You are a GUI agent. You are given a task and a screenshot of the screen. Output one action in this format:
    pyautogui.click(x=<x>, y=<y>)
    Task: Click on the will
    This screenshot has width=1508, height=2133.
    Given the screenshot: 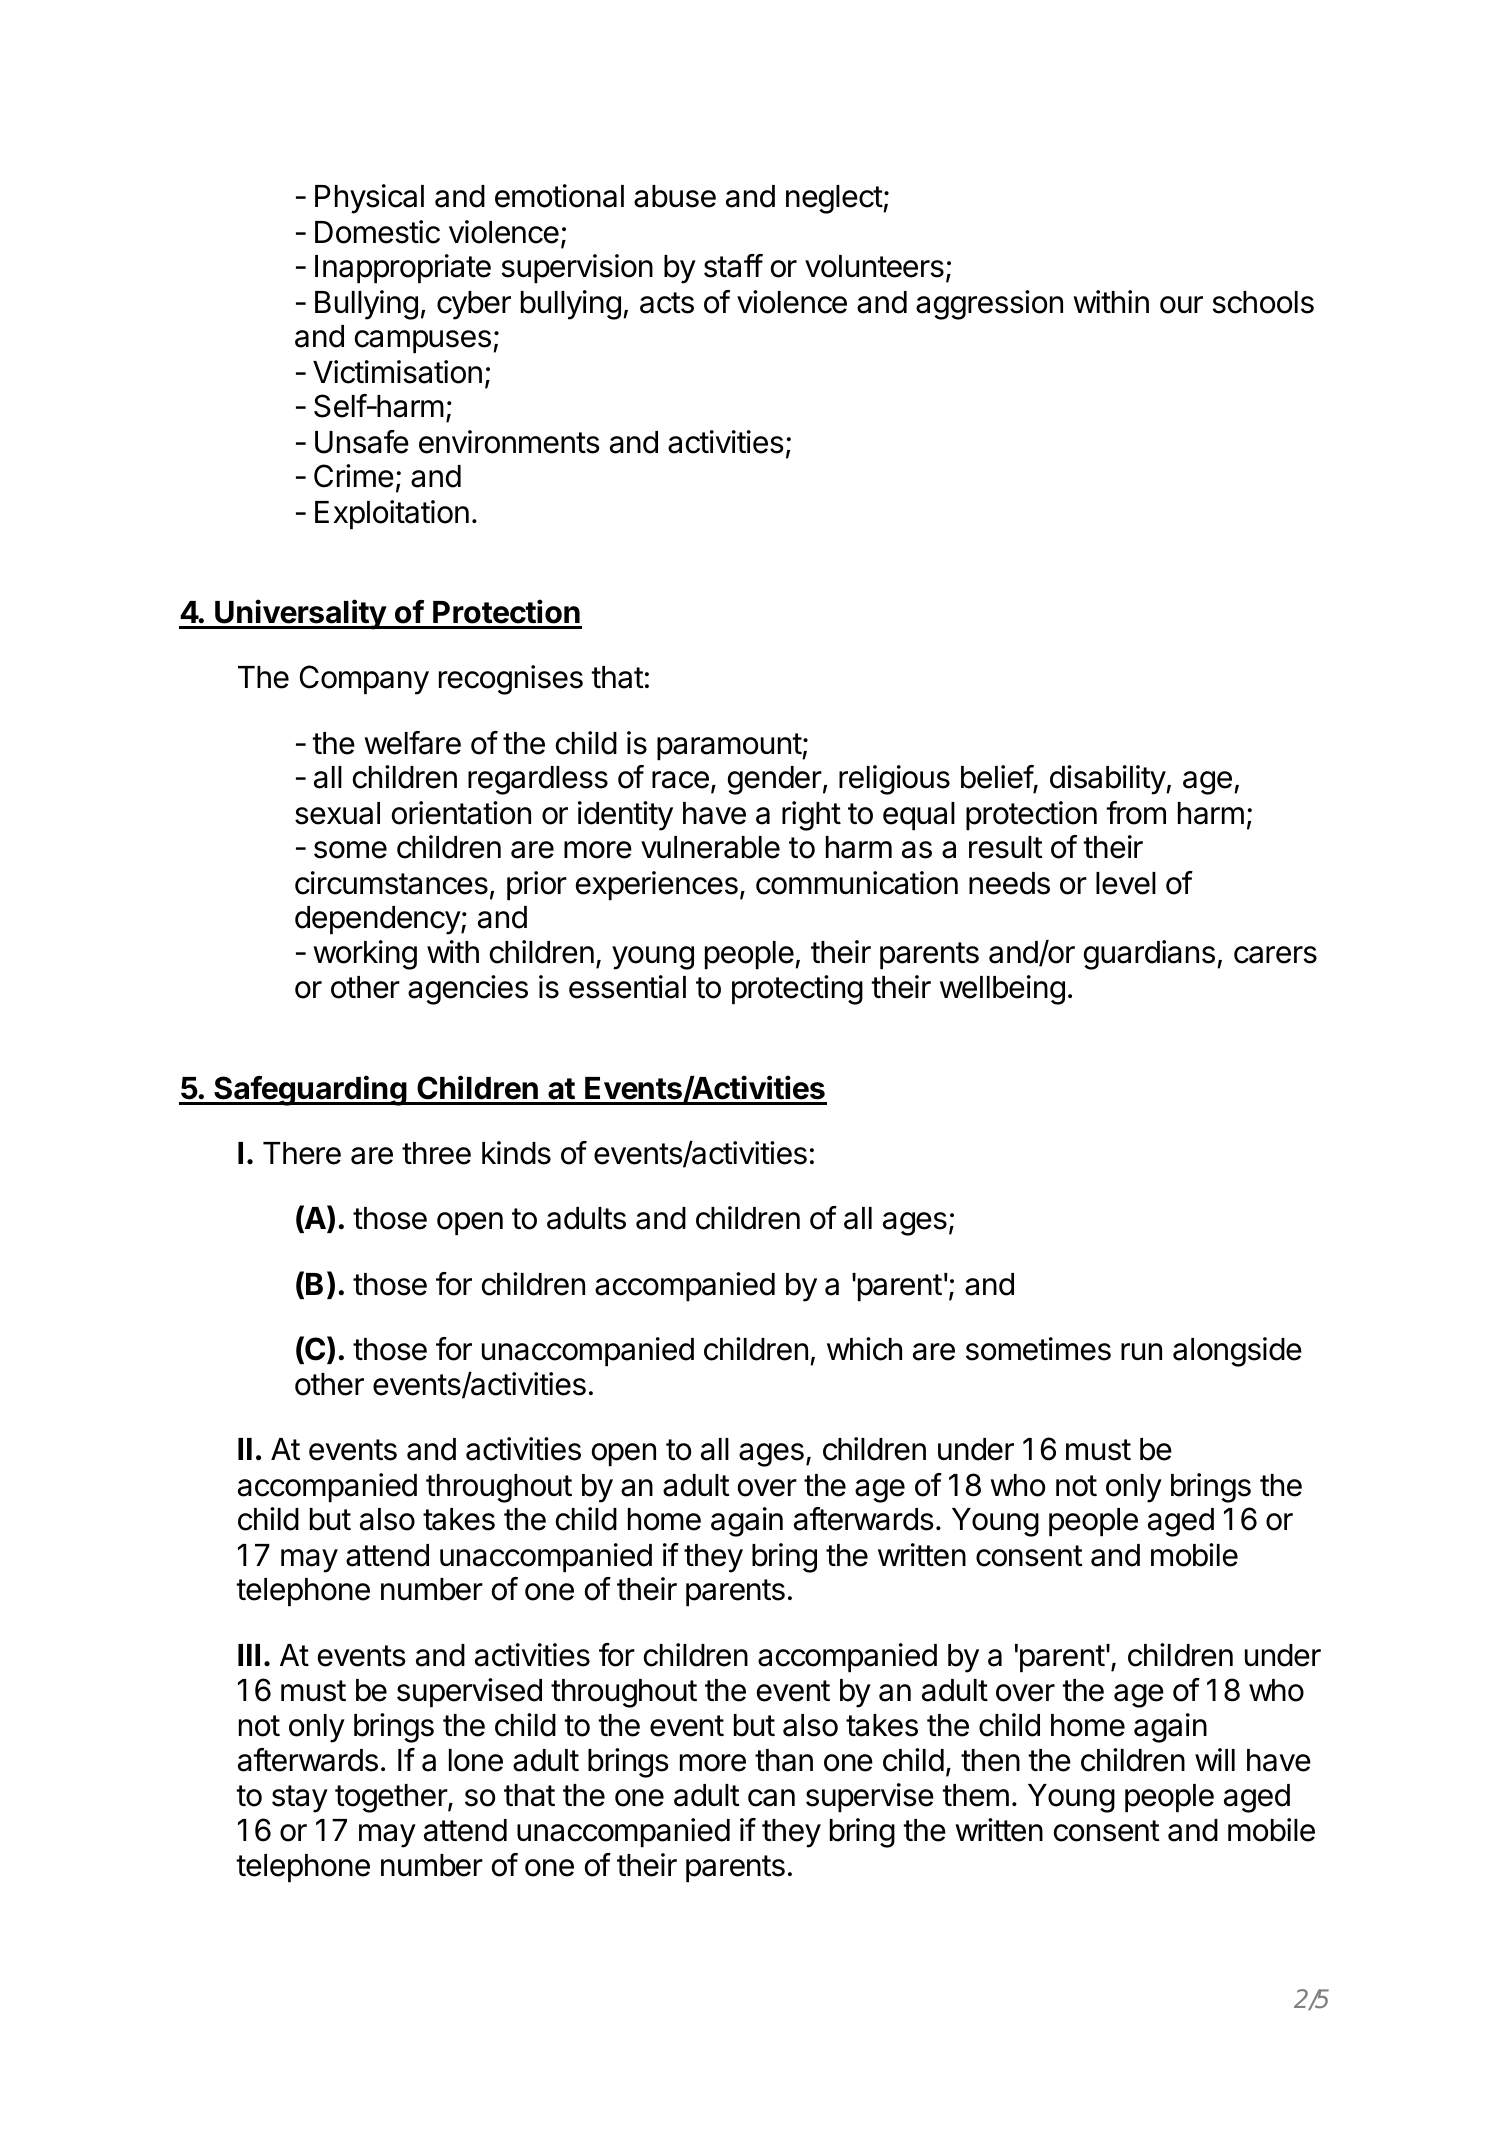 What is the action you would take?
    pyautogui.click(x=1215, y=1759)
